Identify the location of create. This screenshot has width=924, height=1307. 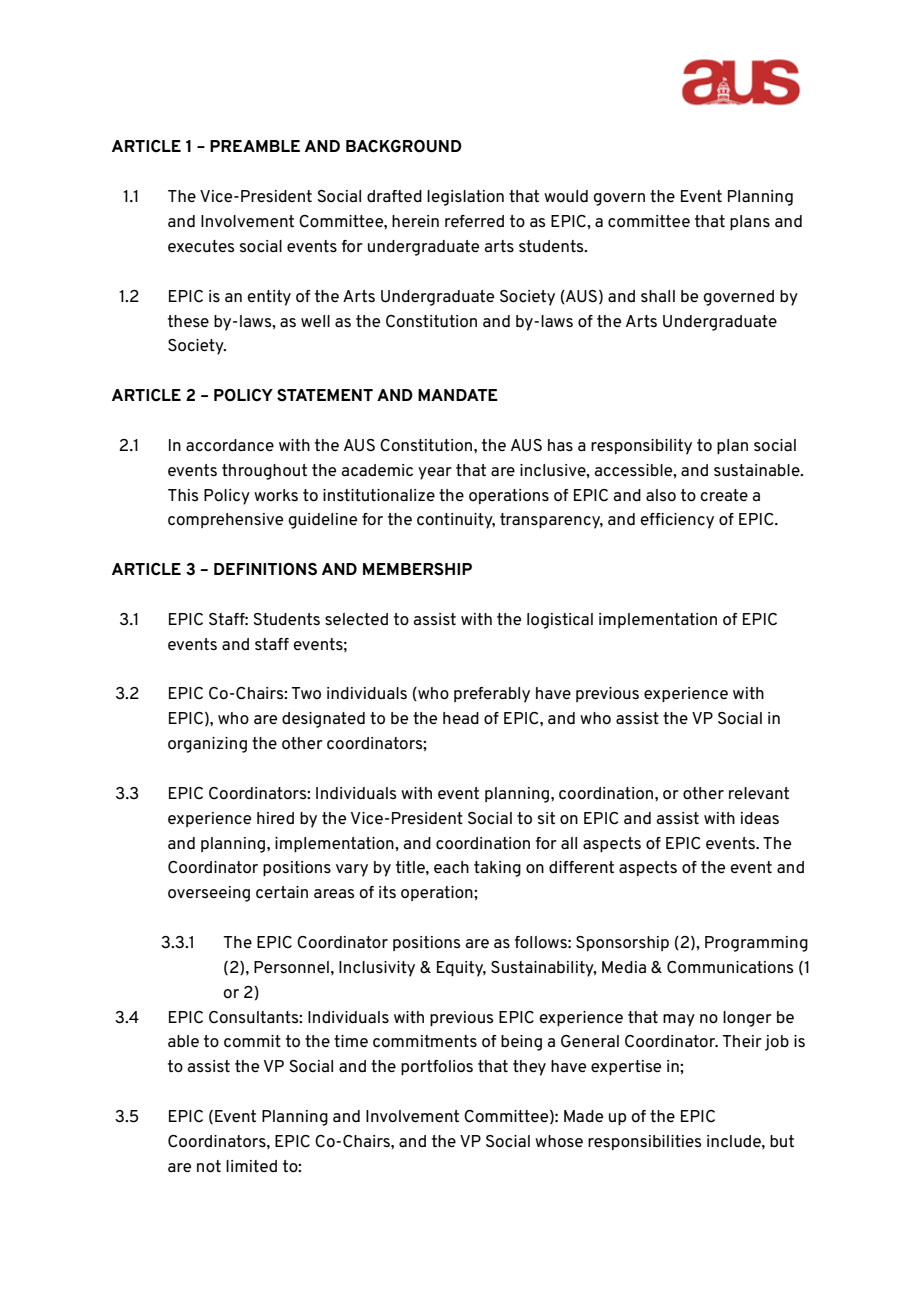
(724, 495).
